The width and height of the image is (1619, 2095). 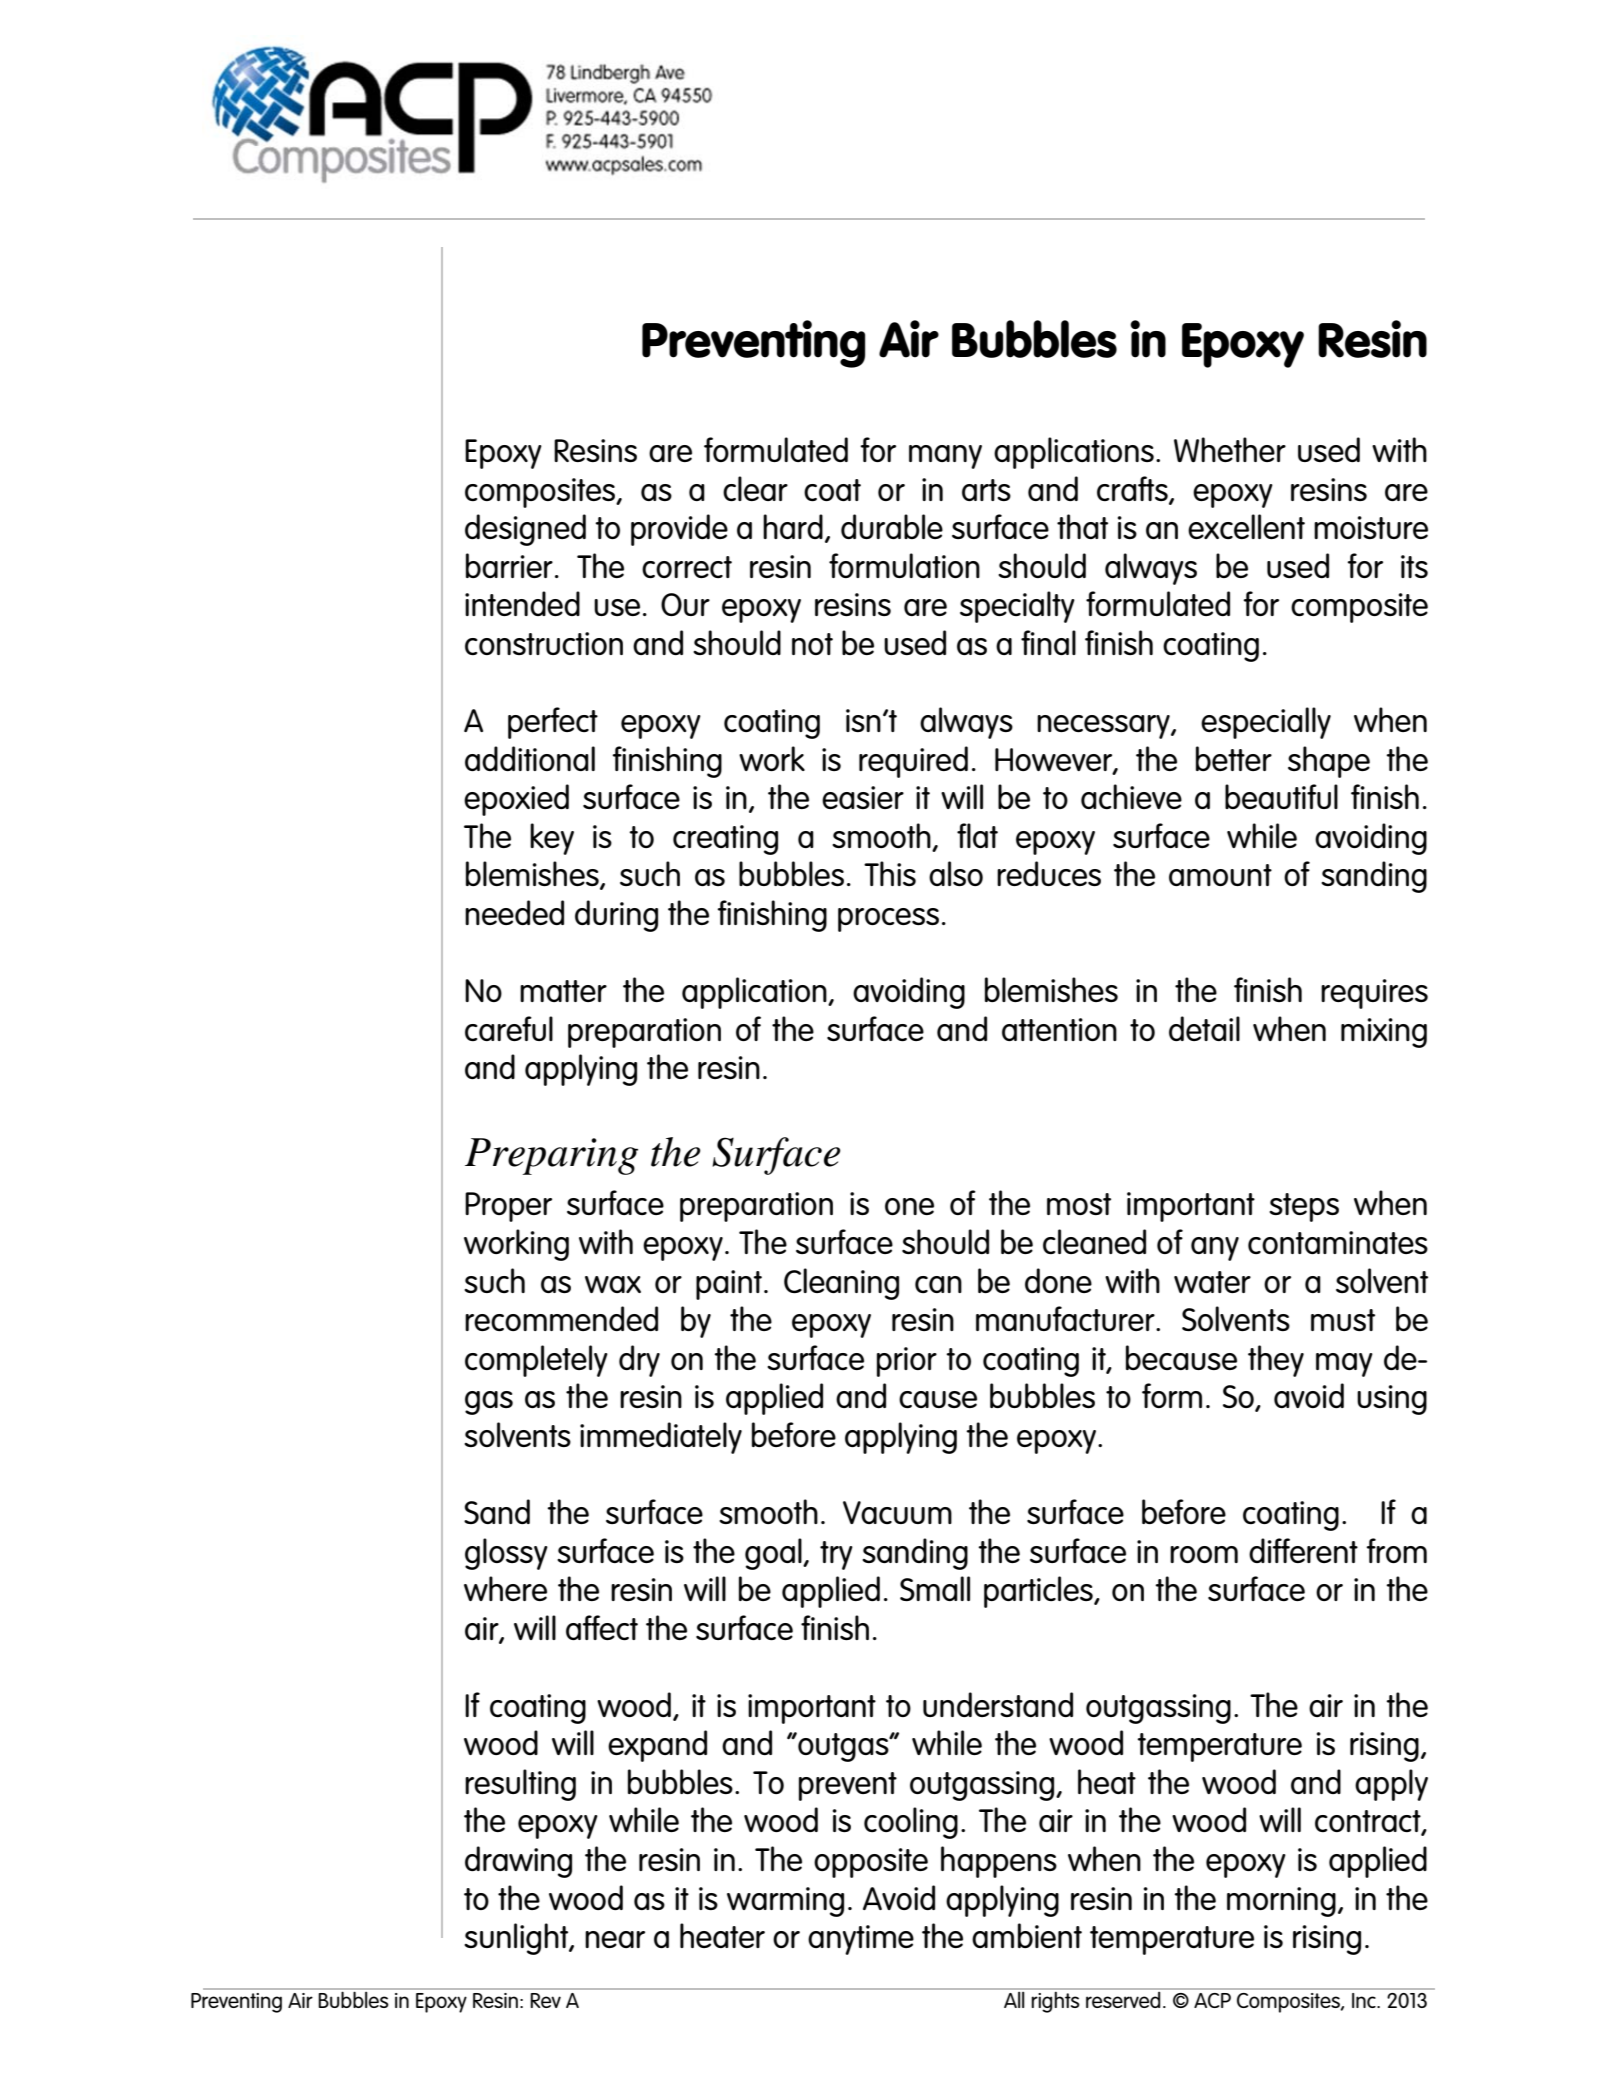 What do you see at coordinates (1027, 1935) in the image?
I see `ambient` at bounding box center [1027, 1935].
